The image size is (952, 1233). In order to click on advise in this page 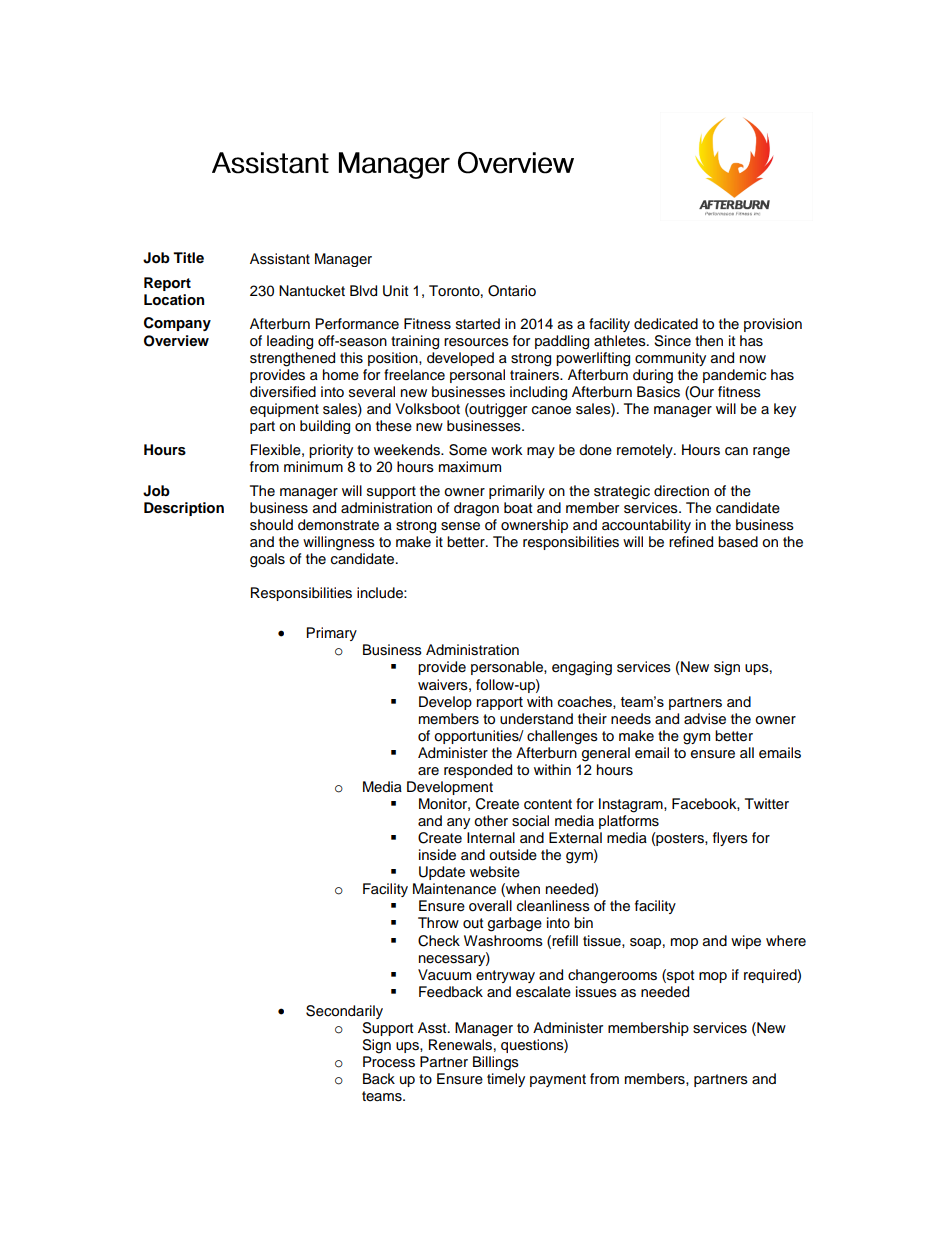, I will do `click(705, 719)`.
